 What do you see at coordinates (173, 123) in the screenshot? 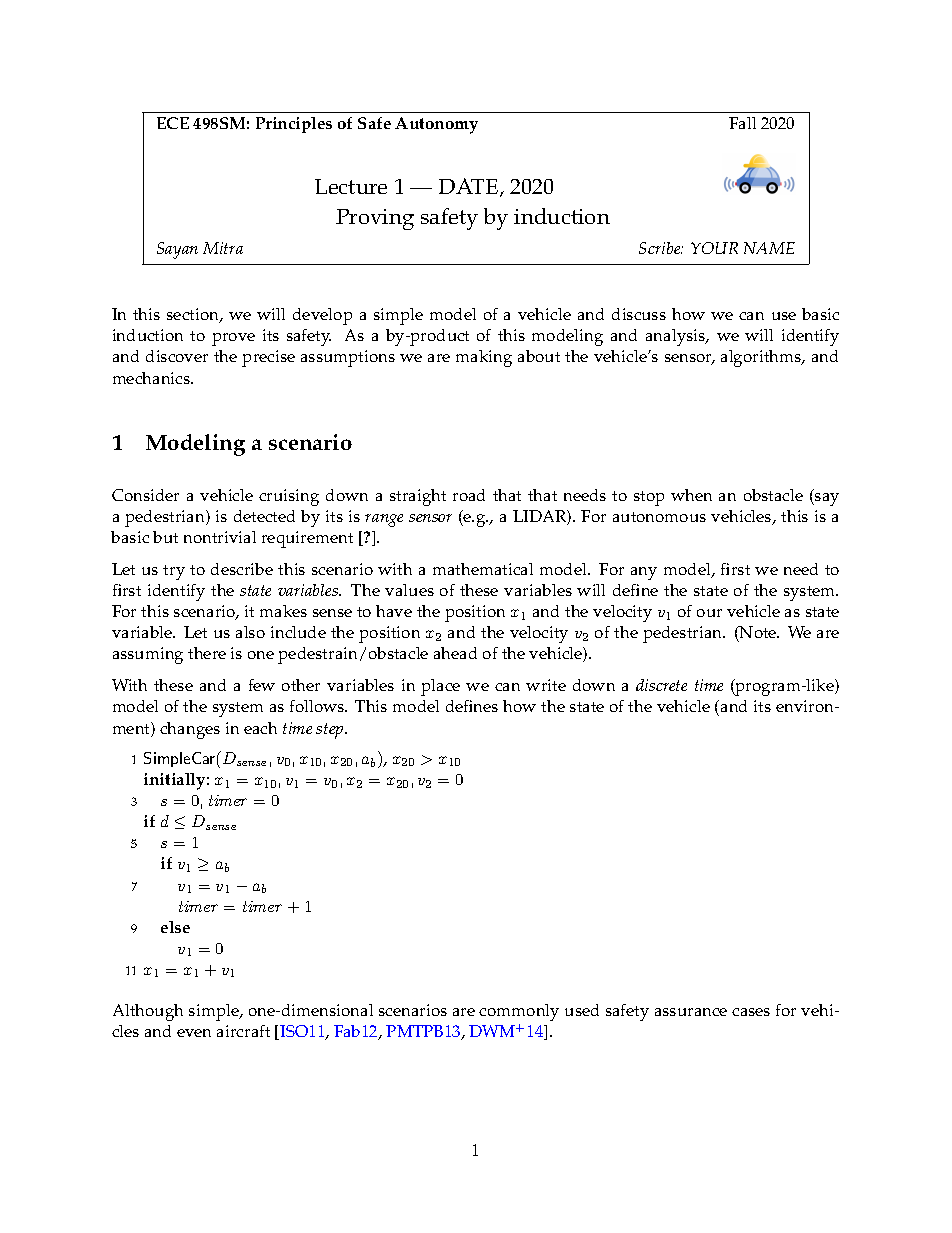
I see `ECE` at bounding box center [173, 123].
